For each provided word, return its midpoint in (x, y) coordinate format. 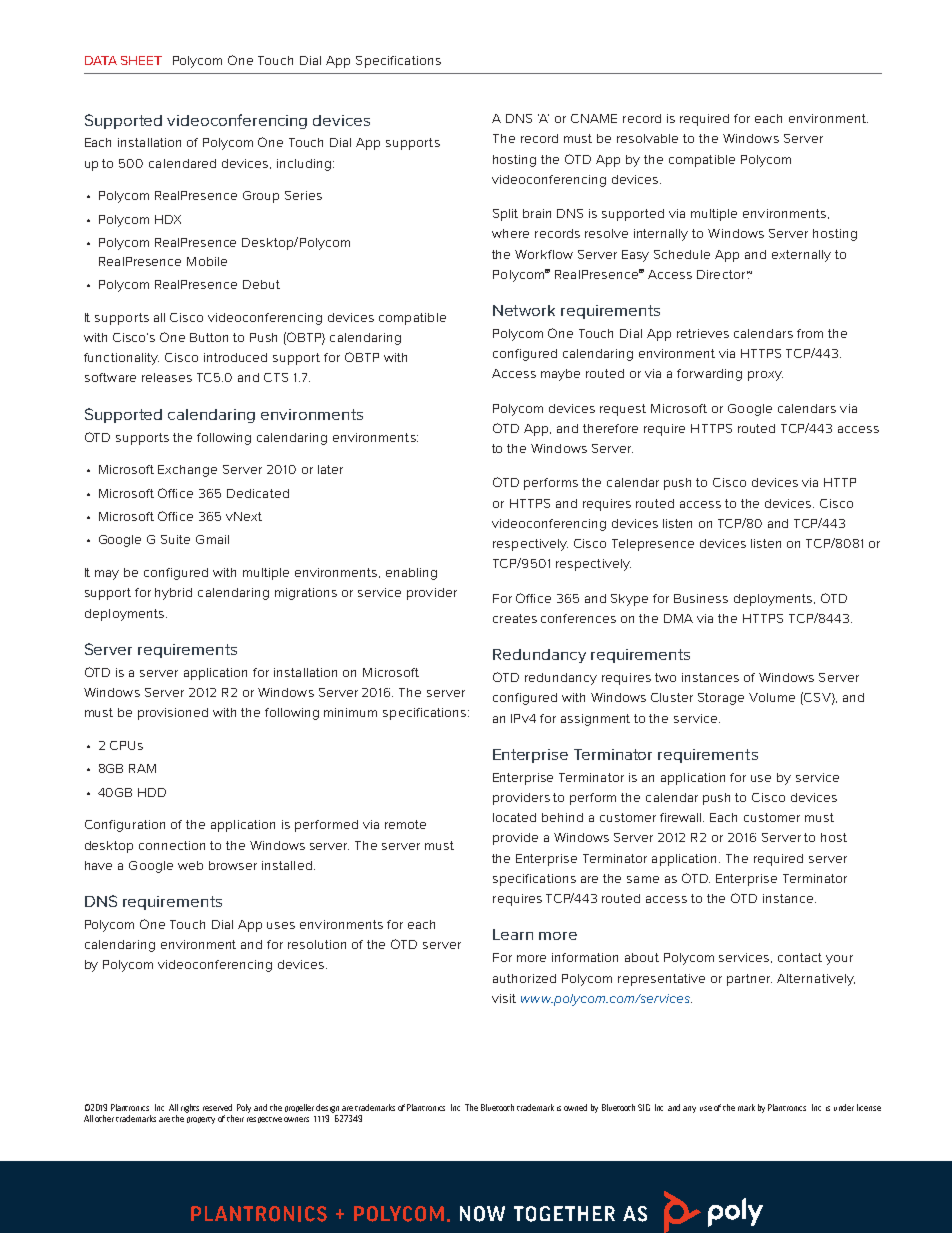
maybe (560, 375)
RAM (142, 768)
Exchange (187, 471)
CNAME (594, 118)
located (514, 817)
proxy (765, 376)
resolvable (647, 138)
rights (190, 1108)
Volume (772, 697)
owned (575, 1107)
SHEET (141, 60)
